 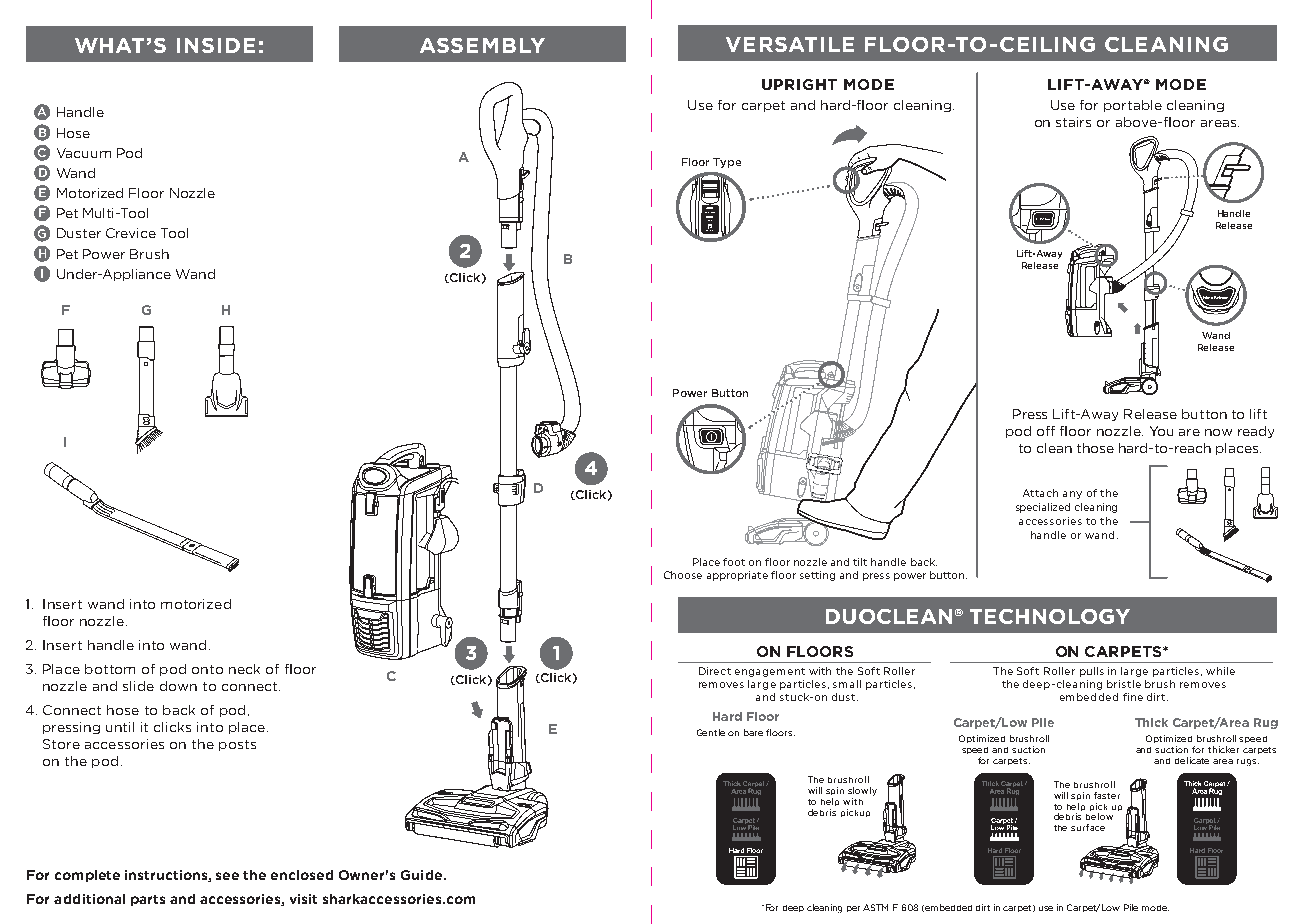 What do you see at coordinates (1073, 122) in the document?
I see `stairs` at bounding box center [1073, 122].
